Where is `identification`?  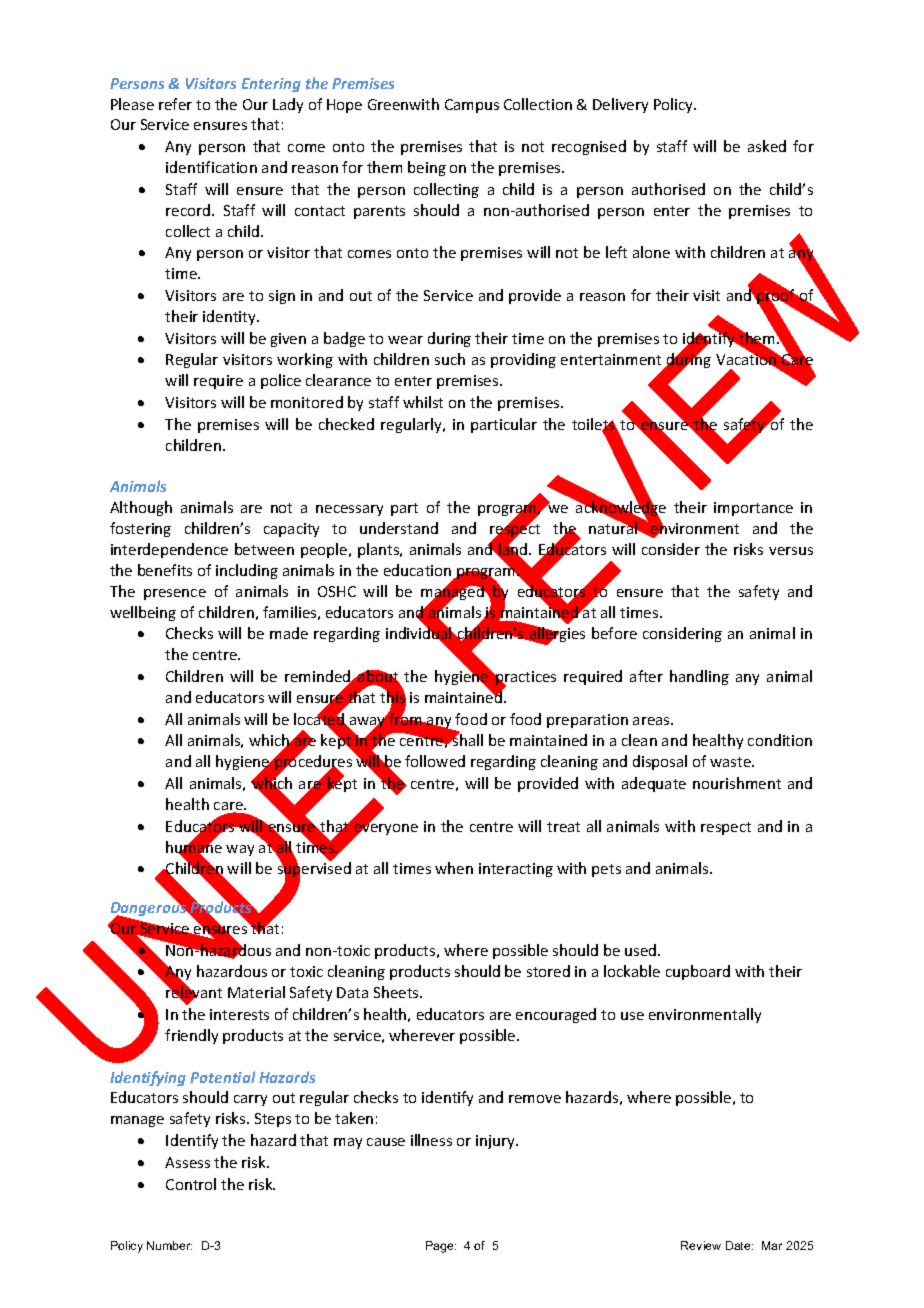 identification is located at coordinates (211, 167).
